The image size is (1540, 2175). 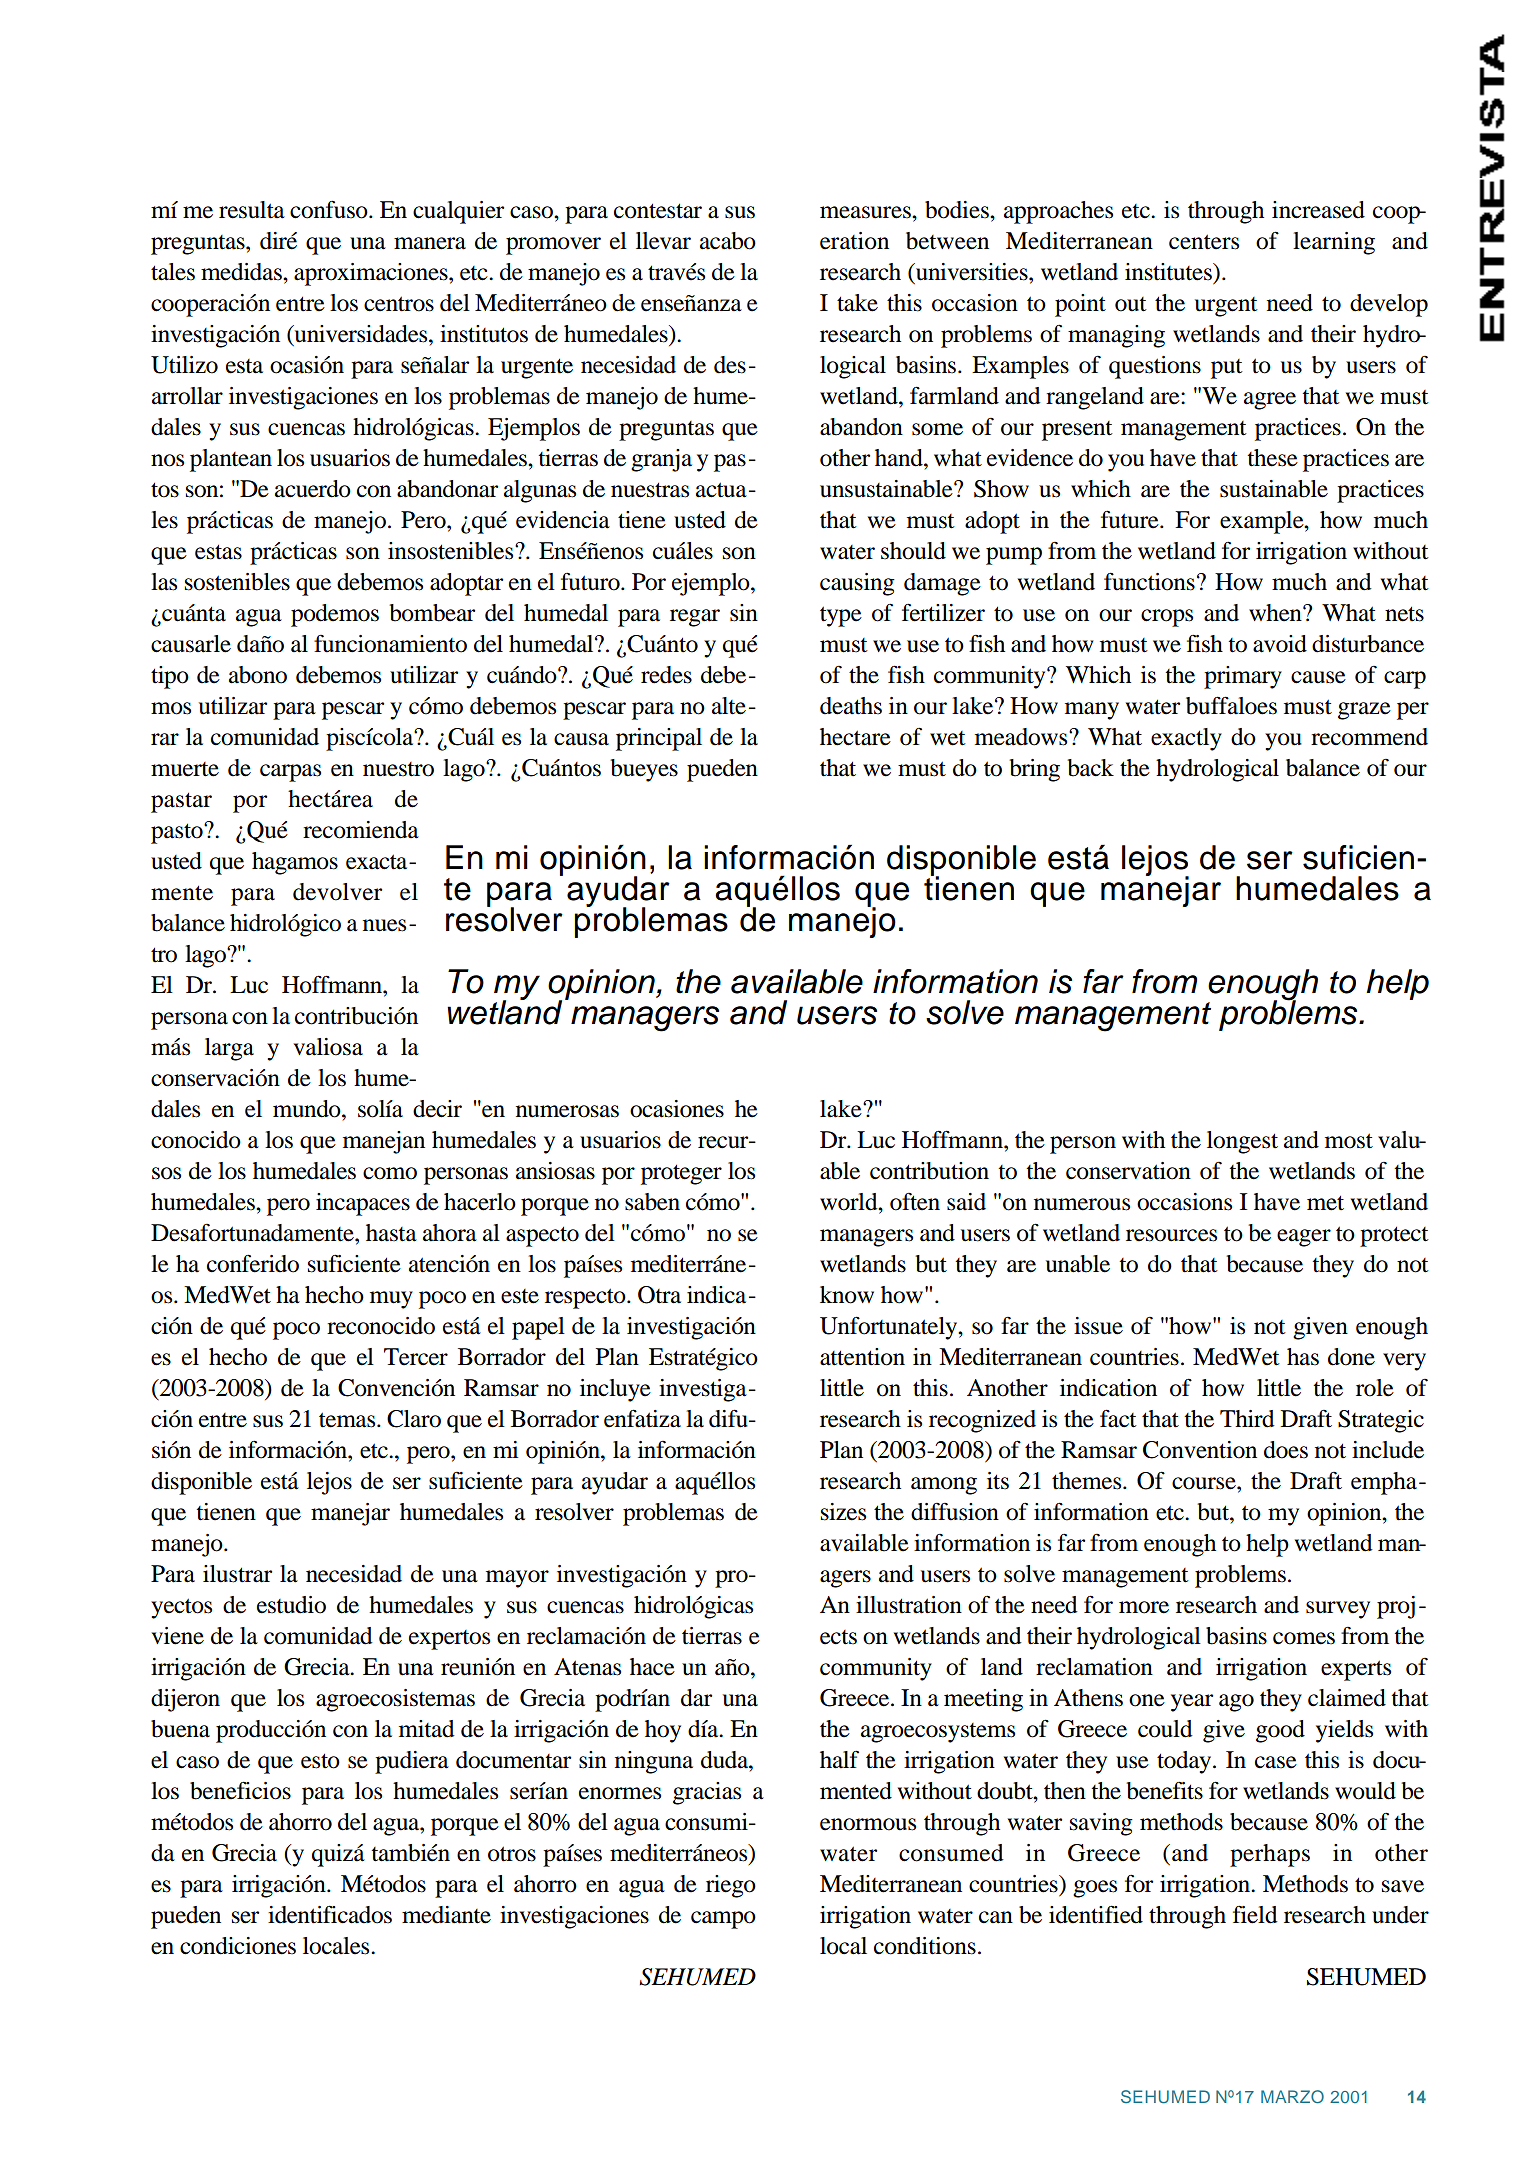 I want to click on Claro, so click(x=414, y=1419).
